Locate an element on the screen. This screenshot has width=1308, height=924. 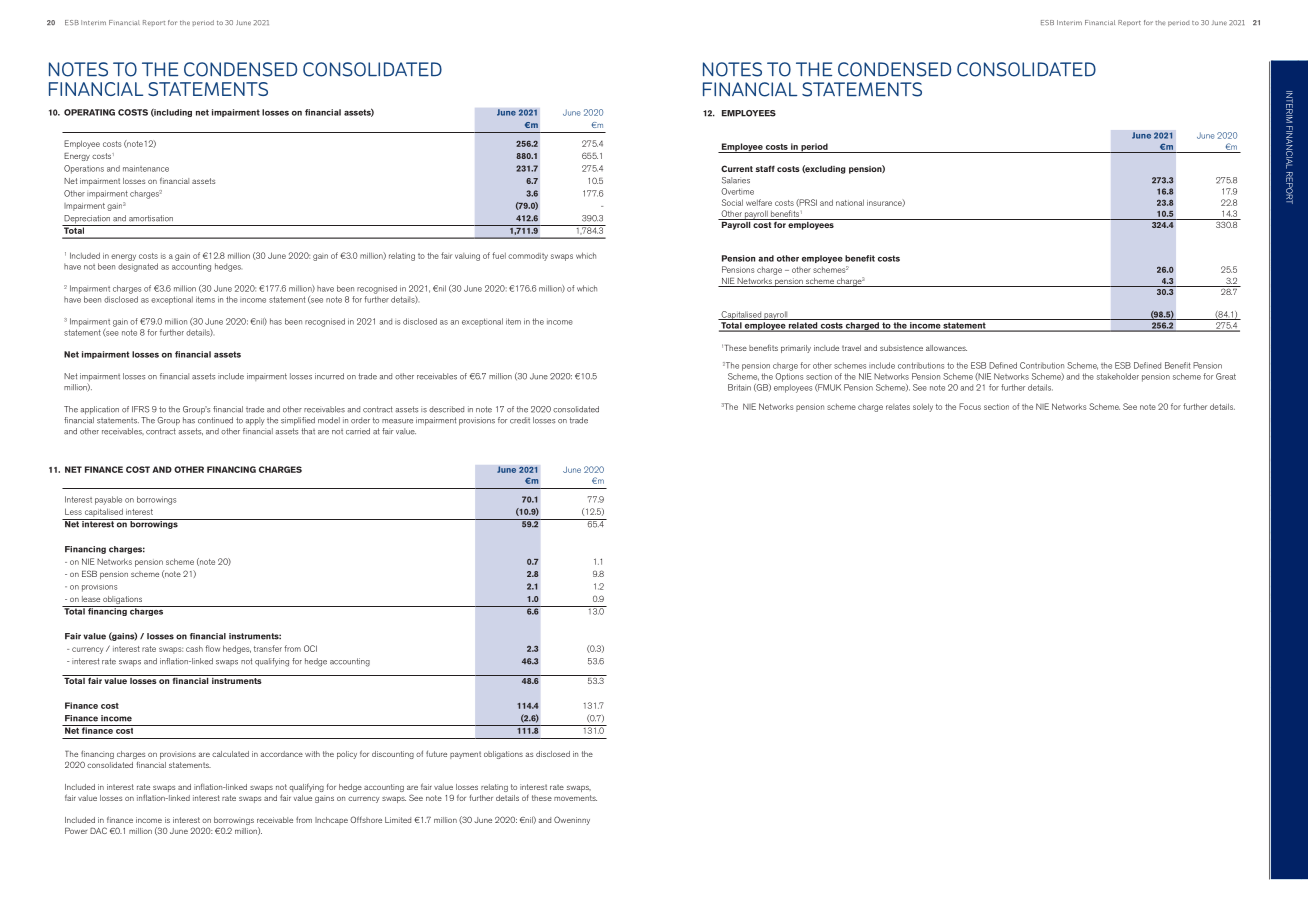
DAC is located at coordinates (98, 830).
